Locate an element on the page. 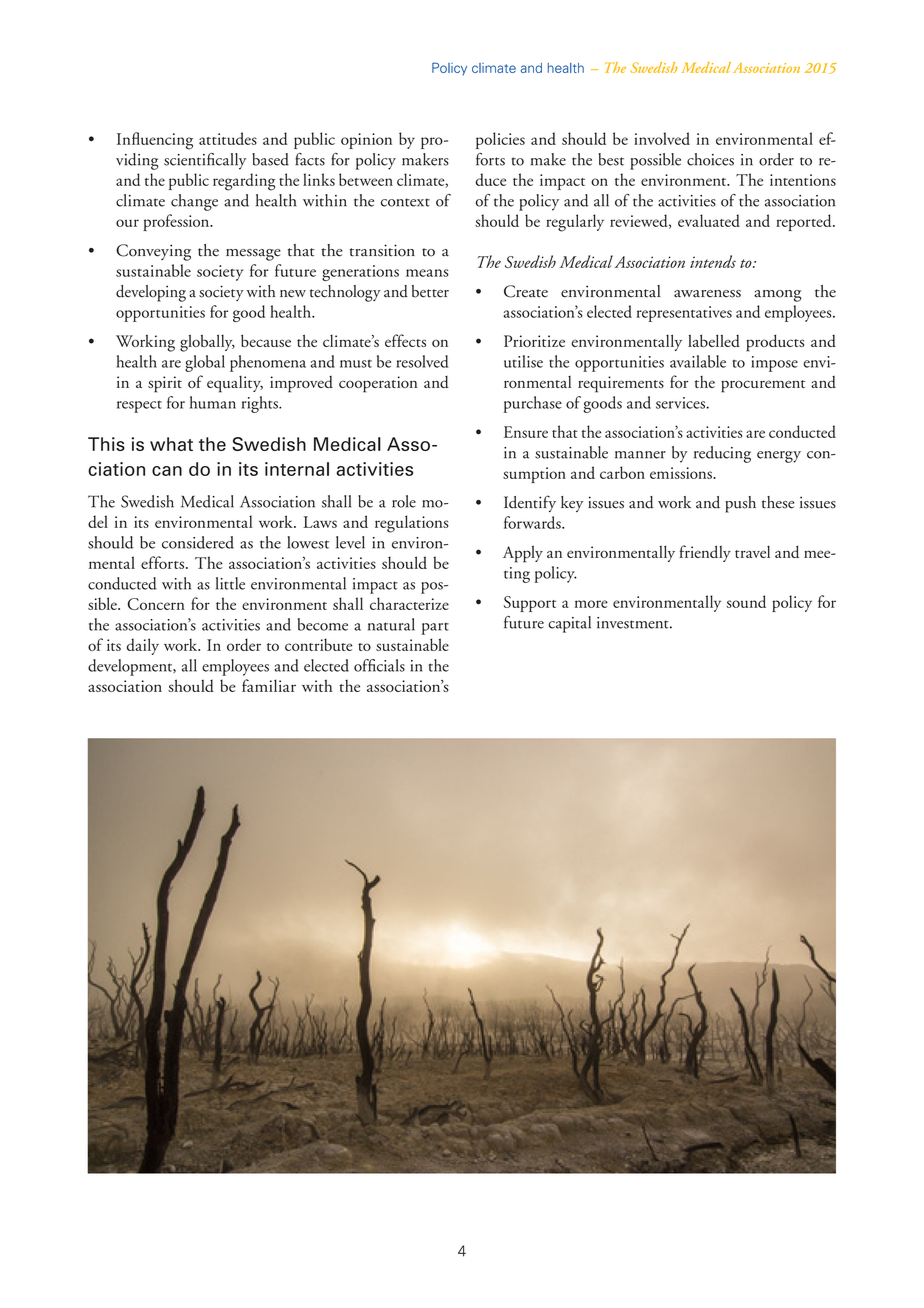 Image resolution: width=924 pixels, height=1308 pixels. choices is located at coordinates (710, 159).
